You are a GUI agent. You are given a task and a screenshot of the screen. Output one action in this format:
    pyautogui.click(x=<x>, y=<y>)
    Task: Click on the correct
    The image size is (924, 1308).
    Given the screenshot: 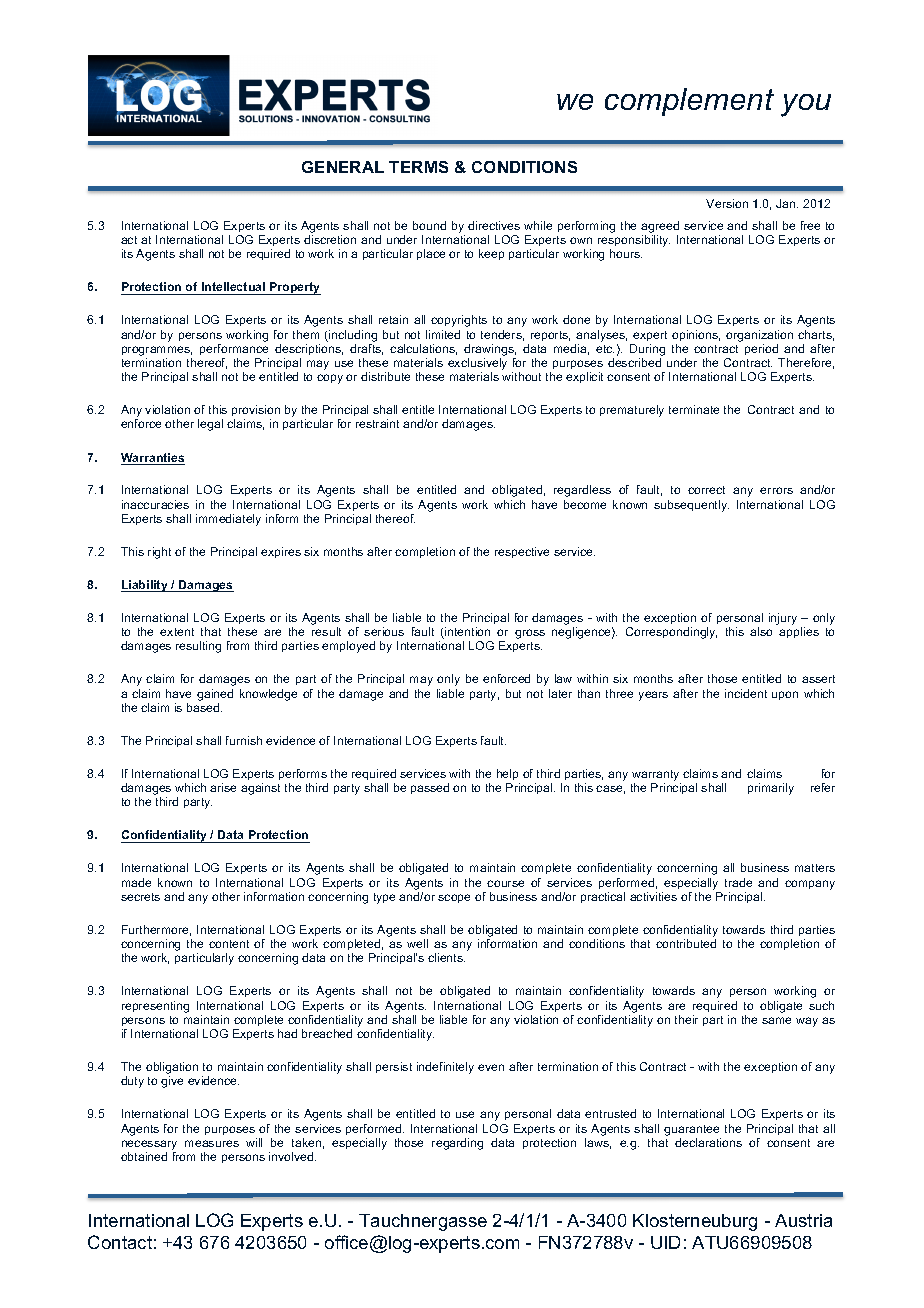 What is the action you would take?
    pyautogui.click(x=706, y=490)
